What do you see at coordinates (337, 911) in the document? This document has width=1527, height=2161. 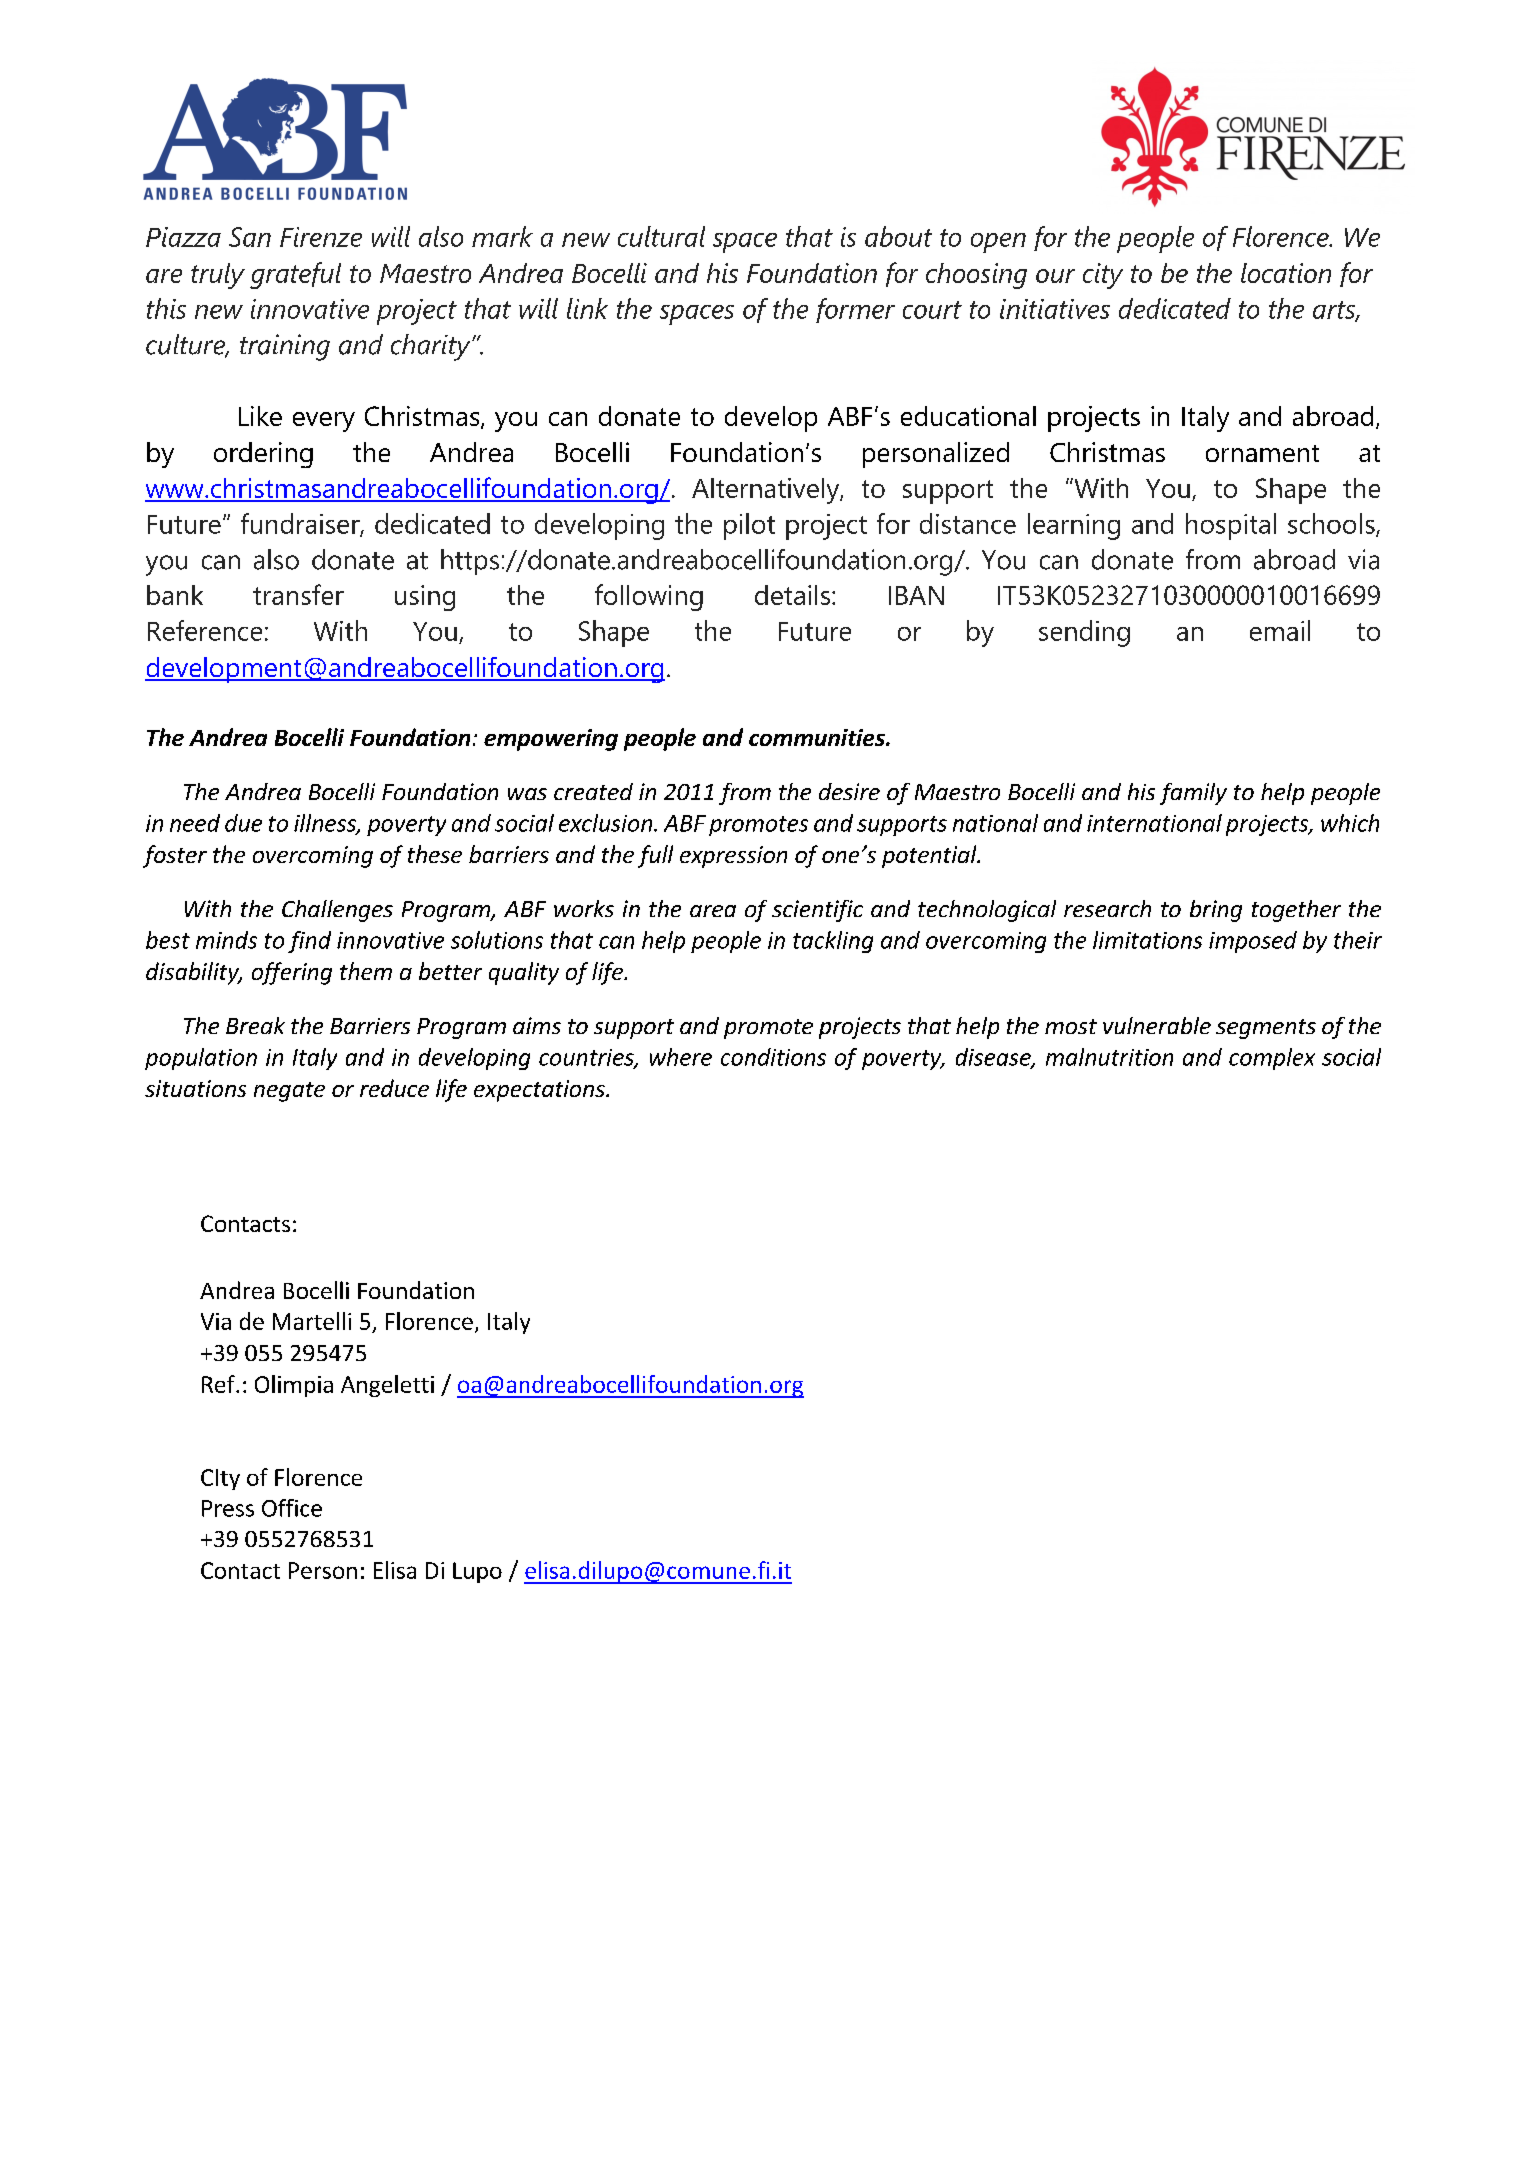 I see `Challenges` at bounding box center [337, 911].
